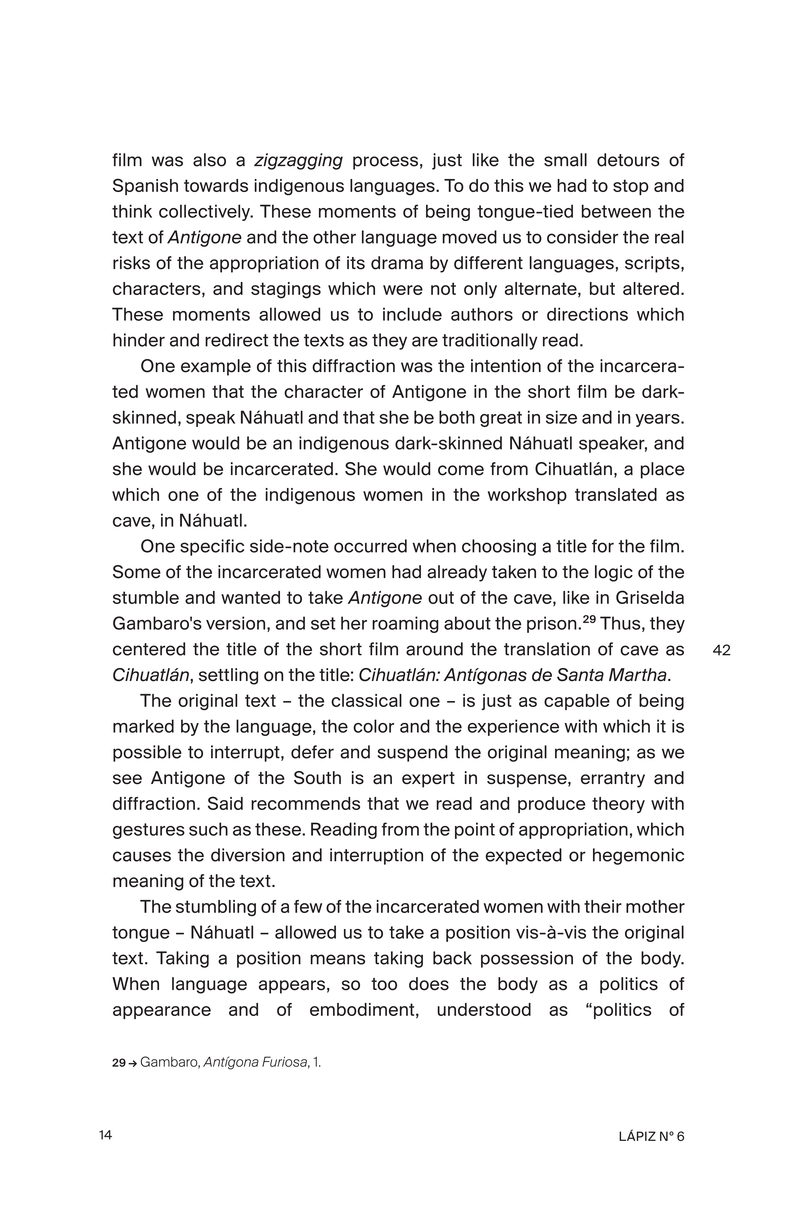 The height and width of the screenshot is (1207, 797). Describe the element at coordinates (373, 726) in the screenshot. I see `color` at that location.
